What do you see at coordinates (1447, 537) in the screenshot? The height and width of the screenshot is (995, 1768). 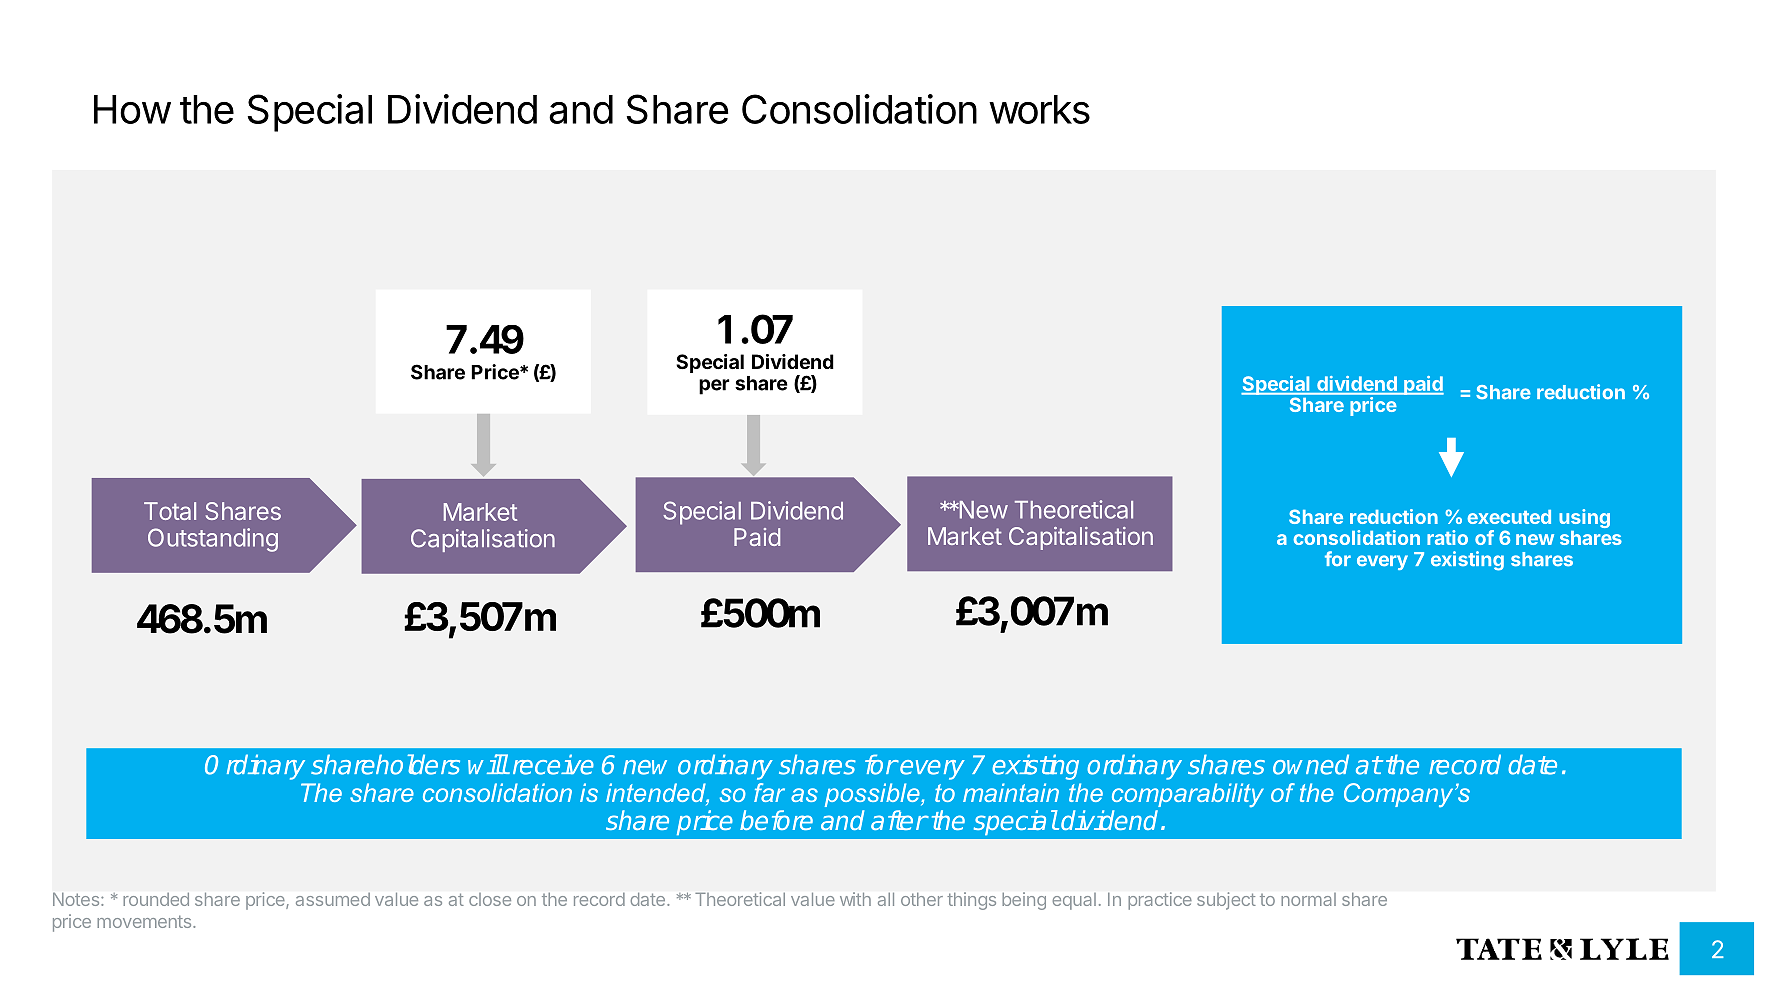 I see `ratio` at bounding box center [1447, 537].
